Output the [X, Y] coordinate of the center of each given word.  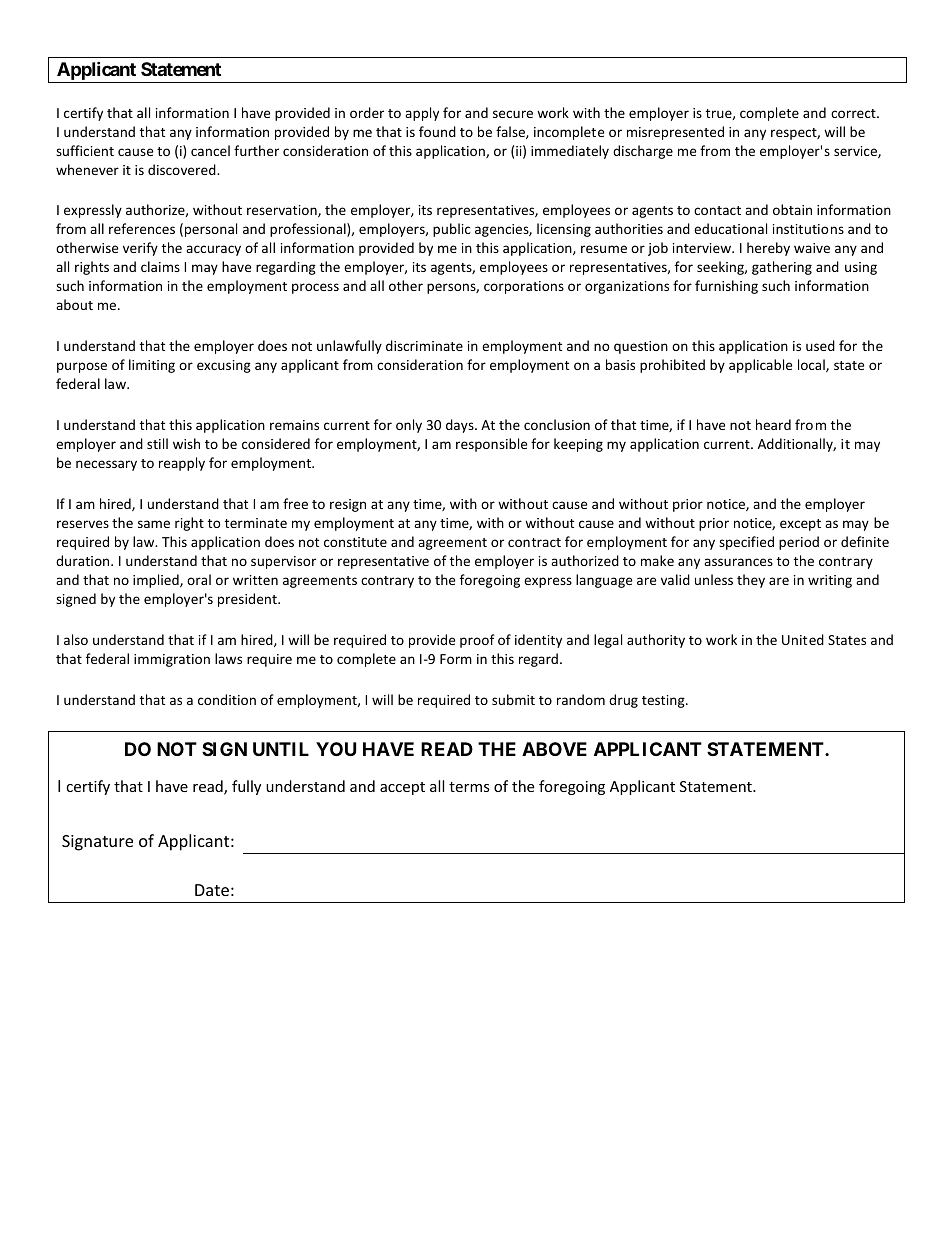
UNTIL [281, 749]
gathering [782, 268]
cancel [210, 150]
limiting [152, 366]
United [803, 639]
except [800, 525]
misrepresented [675, 133]
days [461, 426]
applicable [760, 366]
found [437, 131]
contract [534, 542]
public [452, 230]
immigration [172, 660]
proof [477, 641]
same [154, 524]
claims [160, 266]
